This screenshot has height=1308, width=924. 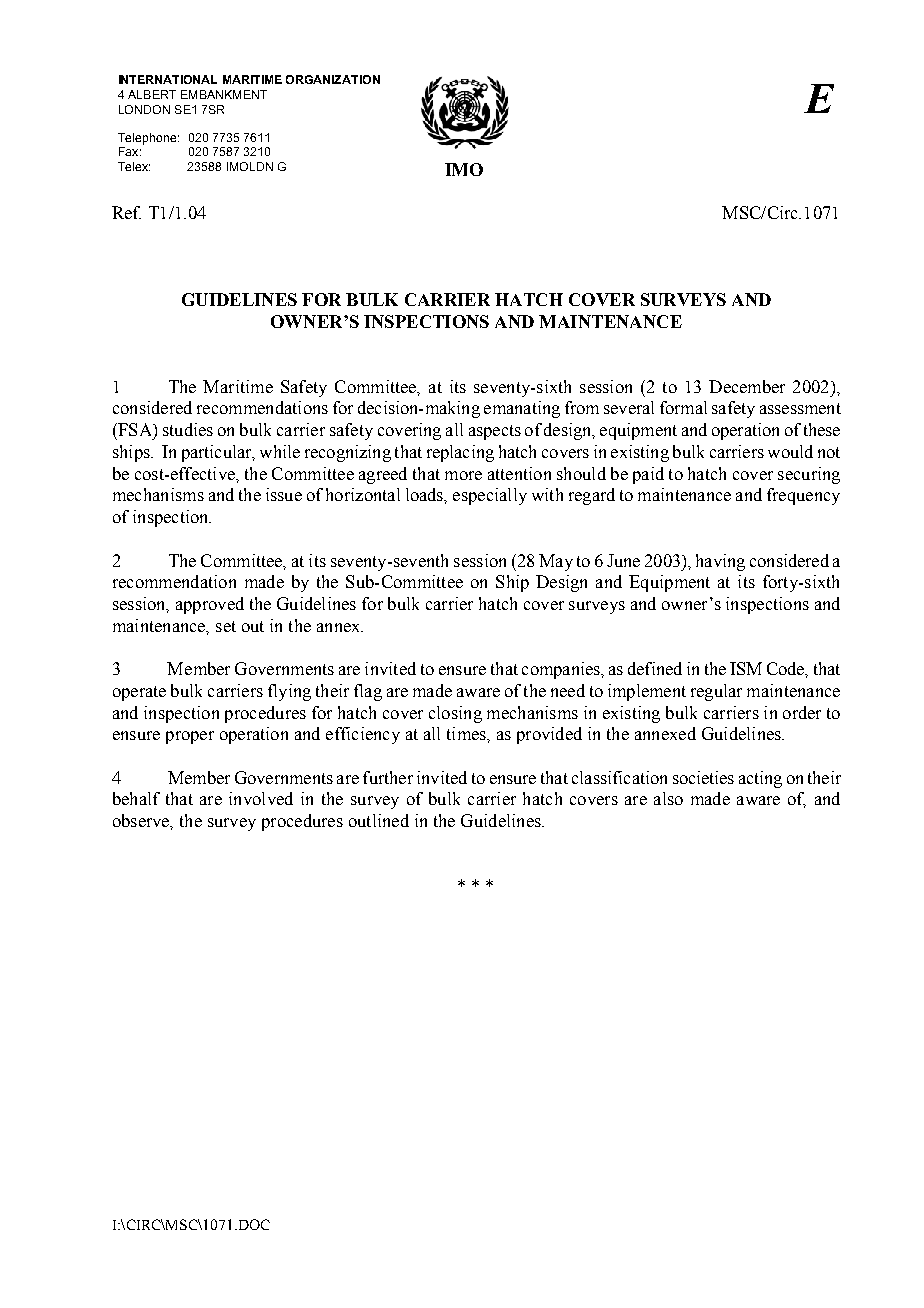 I want to click on ORGANIZATION, so click(x=333, y=79).
